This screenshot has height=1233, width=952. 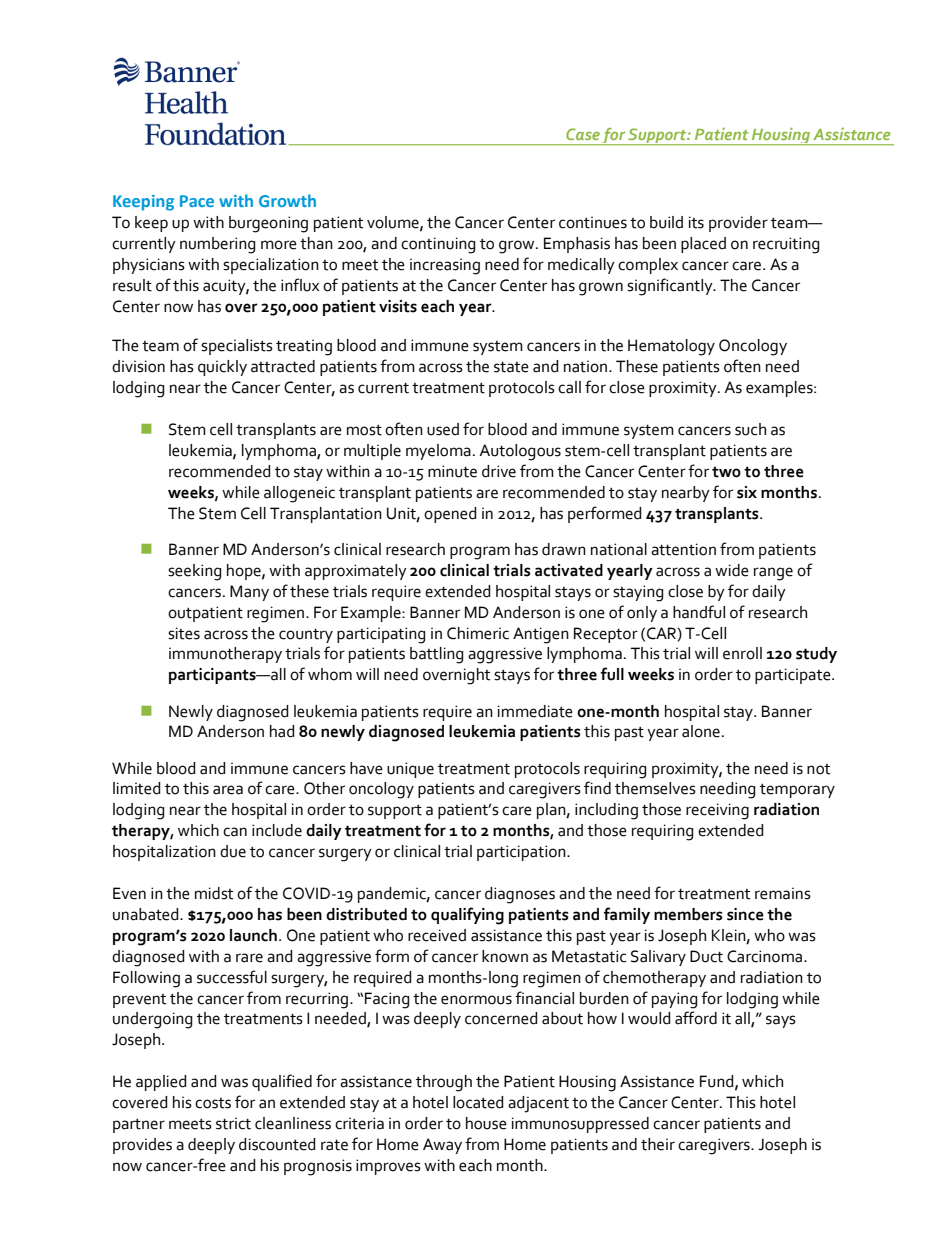 I want to click on enroll, so click(x=742, y=653).
